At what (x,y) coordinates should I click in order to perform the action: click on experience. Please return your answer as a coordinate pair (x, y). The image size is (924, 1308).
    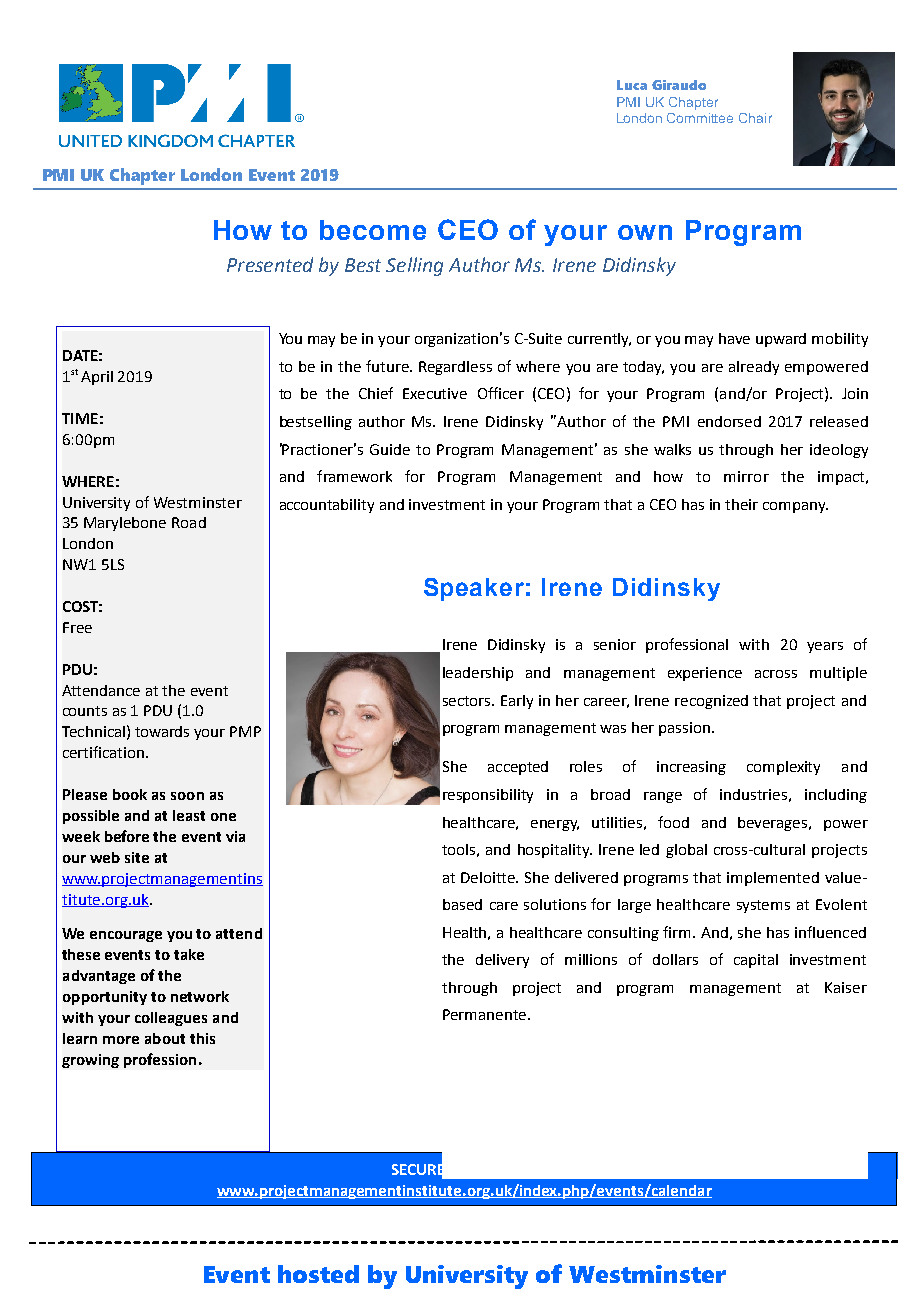
    Looking at the image, I should click on (705, 674).
